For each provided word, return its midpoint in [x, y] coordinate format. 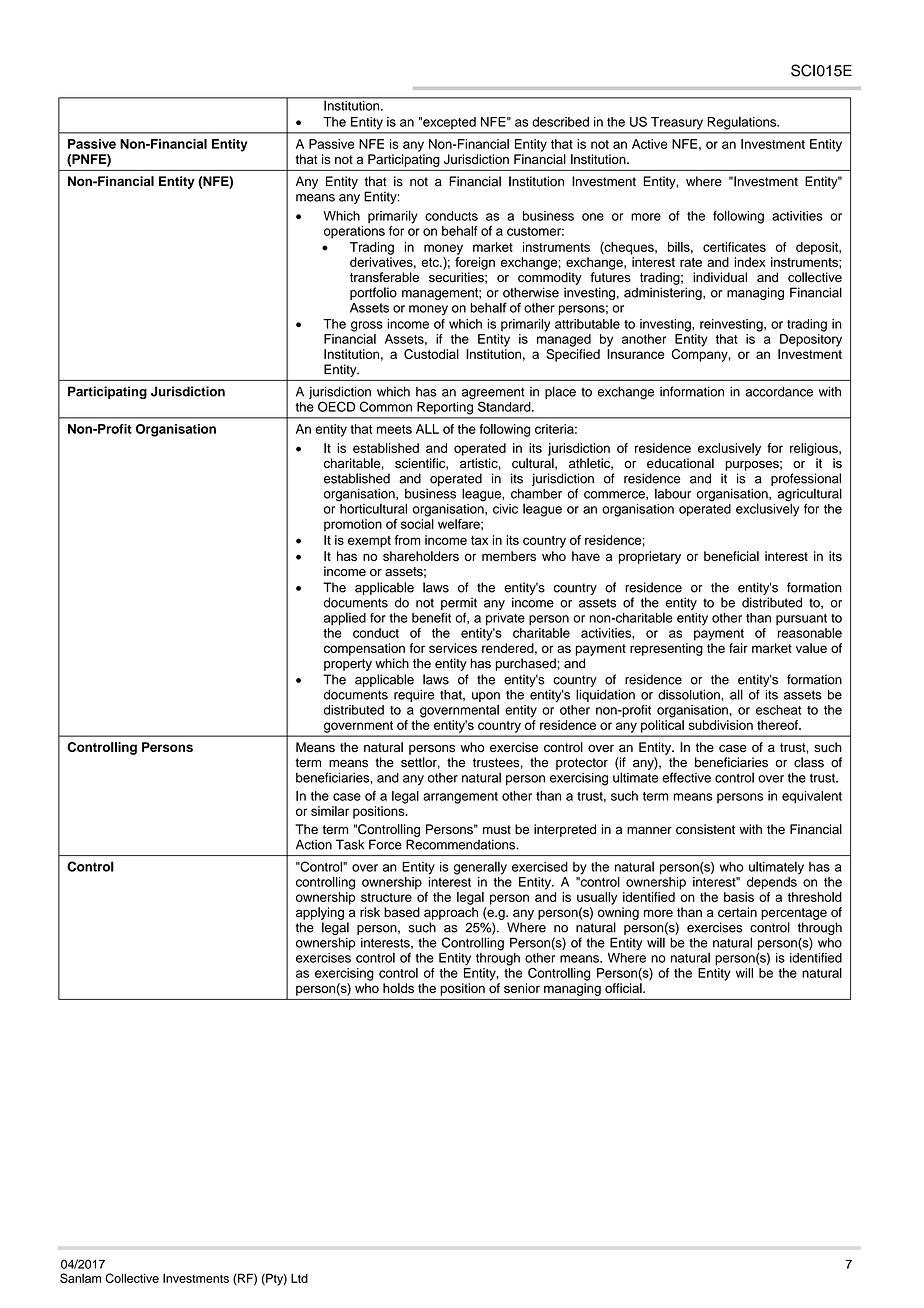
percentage [794, 914]
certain [737, 912]
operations [354, 232]
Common [386, 406]
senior [522, 988]
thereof [778, 725]
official [624, 988]
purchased [525, 664]
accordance [779, 391]
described [560, 122]
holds [398, 988]
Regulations [743, 123]
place [560, 392]
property [348, 665]
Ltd [299, 1278]
